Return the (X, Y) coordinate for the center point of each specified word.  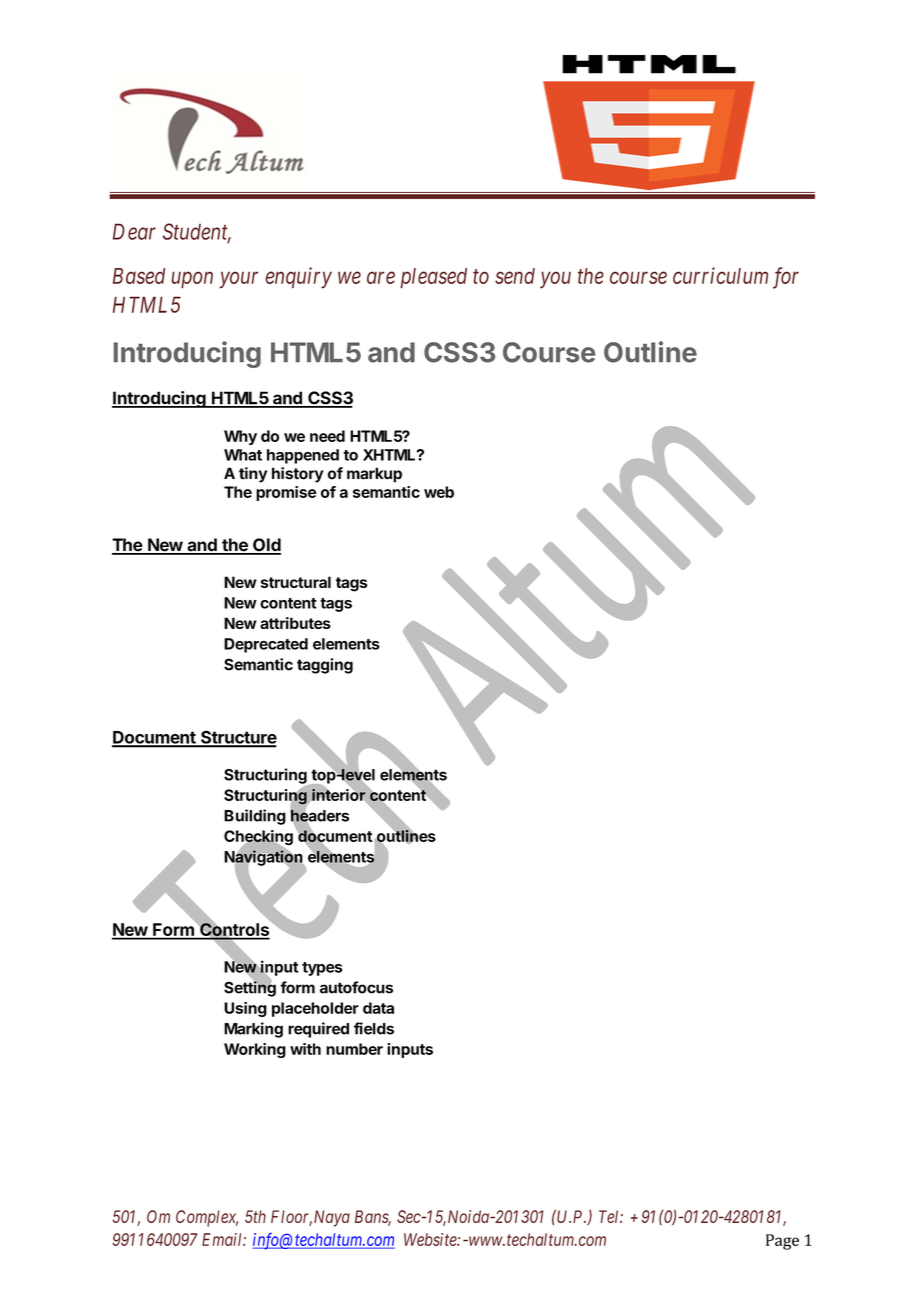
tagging (325, 666)
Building (255, 817)
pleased (433, 278)
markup (374, 475)
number (354, 1049)
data (378, 1008)
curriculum (720, 275)
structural (296, 582)
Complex (207, 1218)
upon (192, 280)
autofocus (356, 987)
